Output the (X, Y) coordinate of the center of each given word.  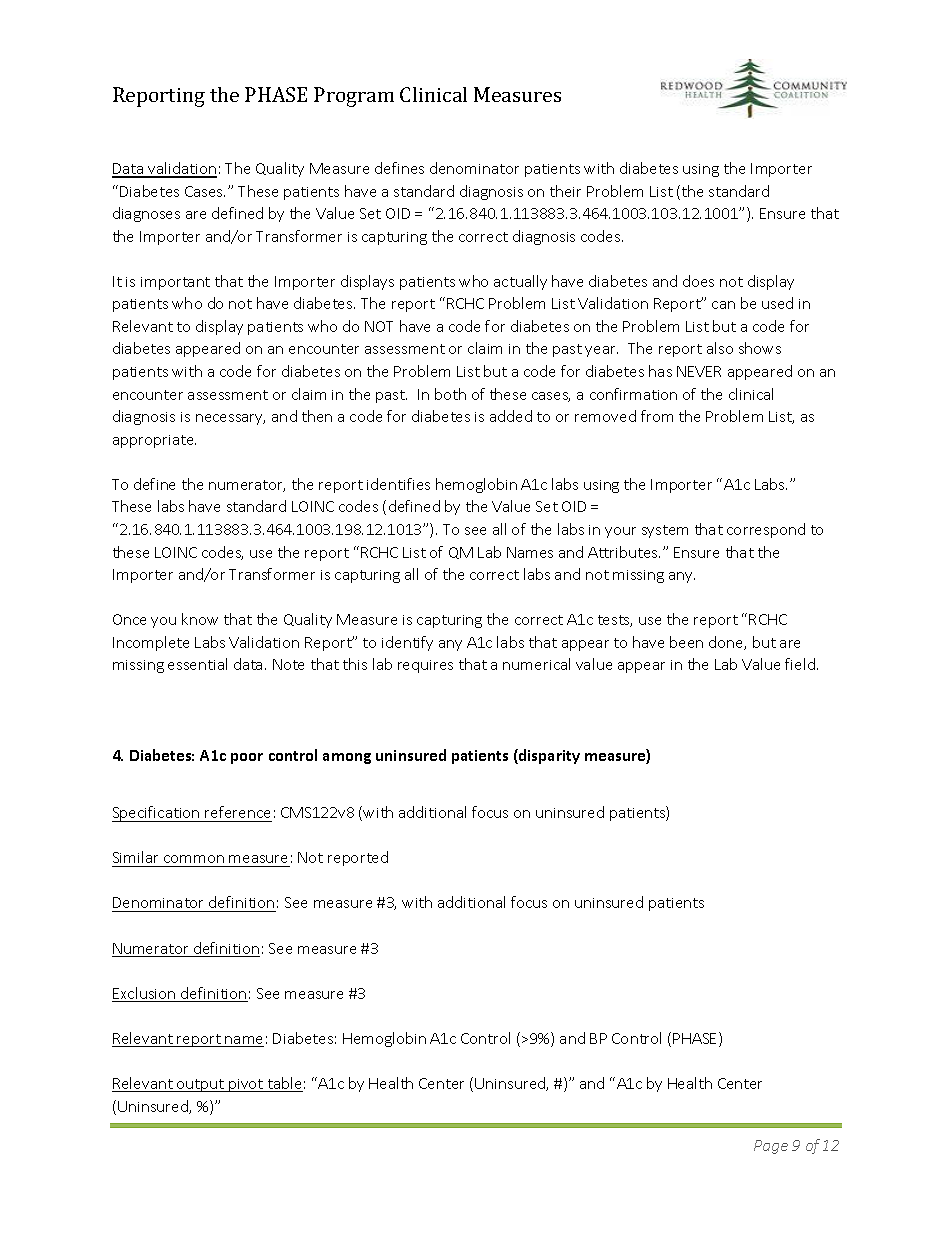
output (200, 1085)
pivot (246, 1085)
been (686, 642)
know (200, 619)
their (565, 191)
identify (407, 643)
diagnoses (146, 214)
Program (354, 97)
